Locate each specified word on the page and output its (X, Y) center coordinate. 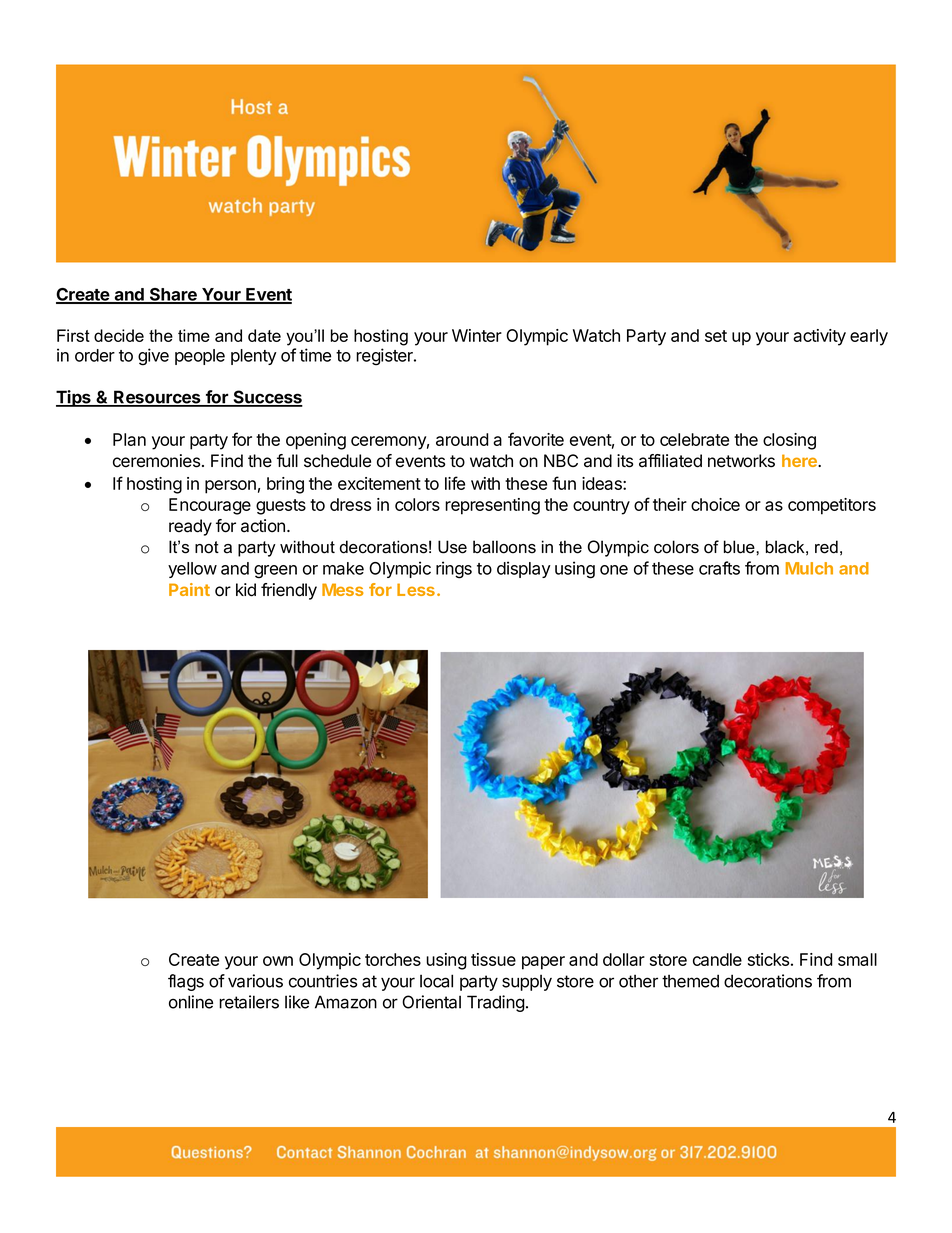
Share (173, 295)
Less (416, 589)
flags (186, 982)
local (436, 981)
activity (819, 337)
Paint (189, 589)
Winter (477, 335)
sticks (768, 959)
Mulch (809, 568)
